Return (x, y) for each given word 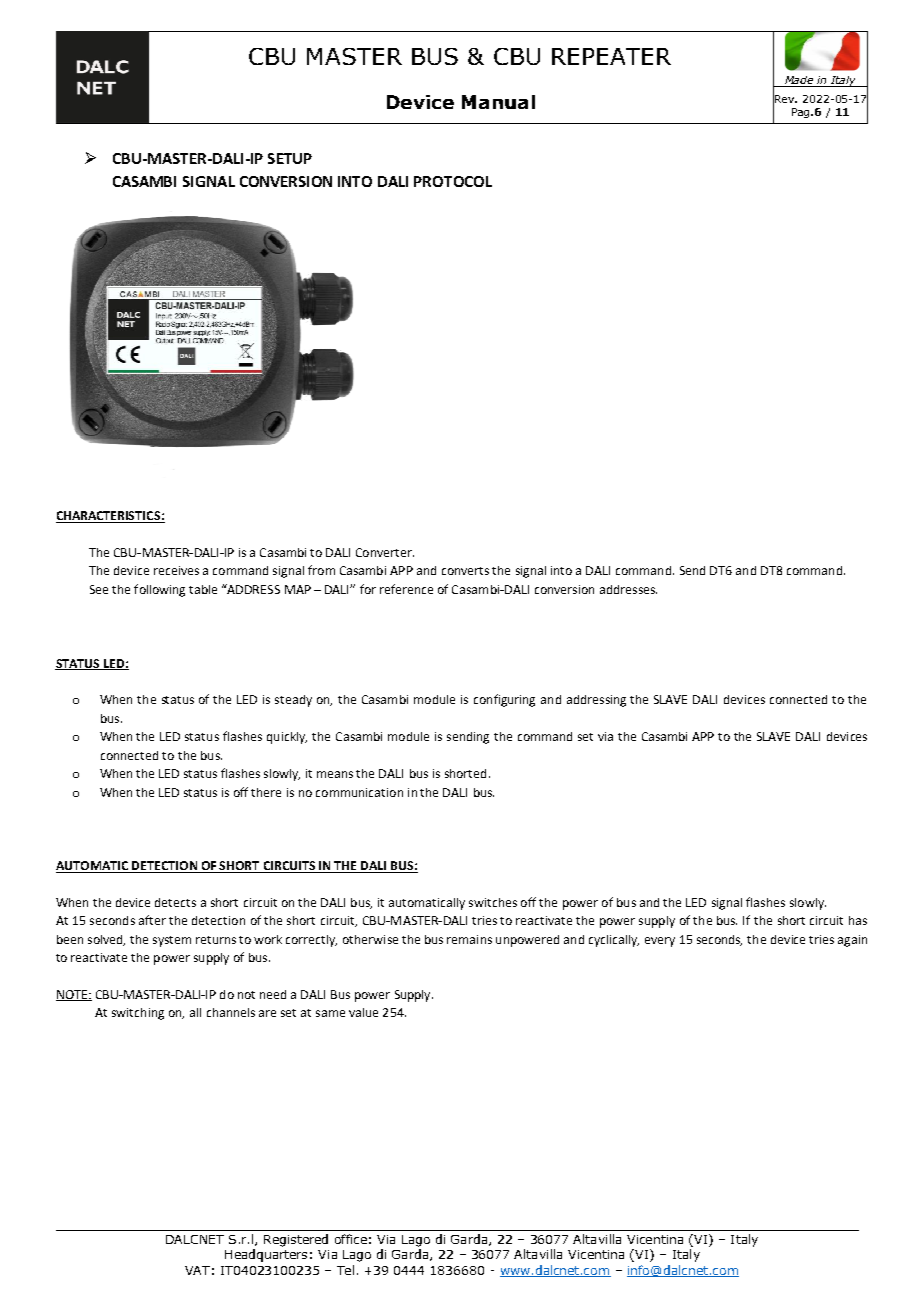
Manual (498, 102)
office (351, 1239)
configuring (504, 700)
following (159, 590)
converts (465, 571)
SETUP (290, 158)
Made (799, 81)
